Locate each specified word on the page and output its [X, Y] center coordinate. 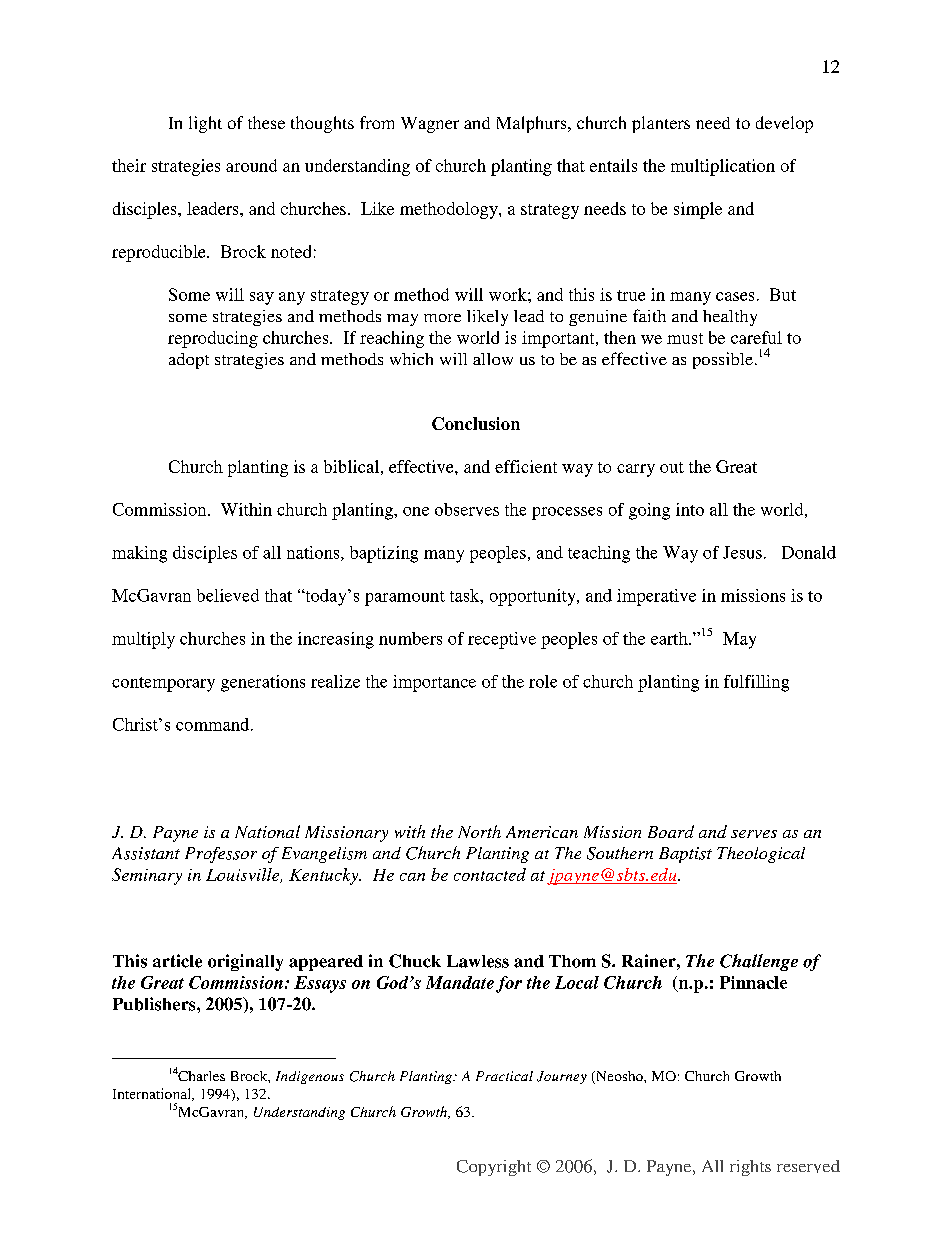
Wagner [430, 125]
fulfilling [756, 683]
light [205, 124]
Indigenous [310, 1077]
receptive [502, 640]
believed [228, 595]
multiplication [723, 167]
